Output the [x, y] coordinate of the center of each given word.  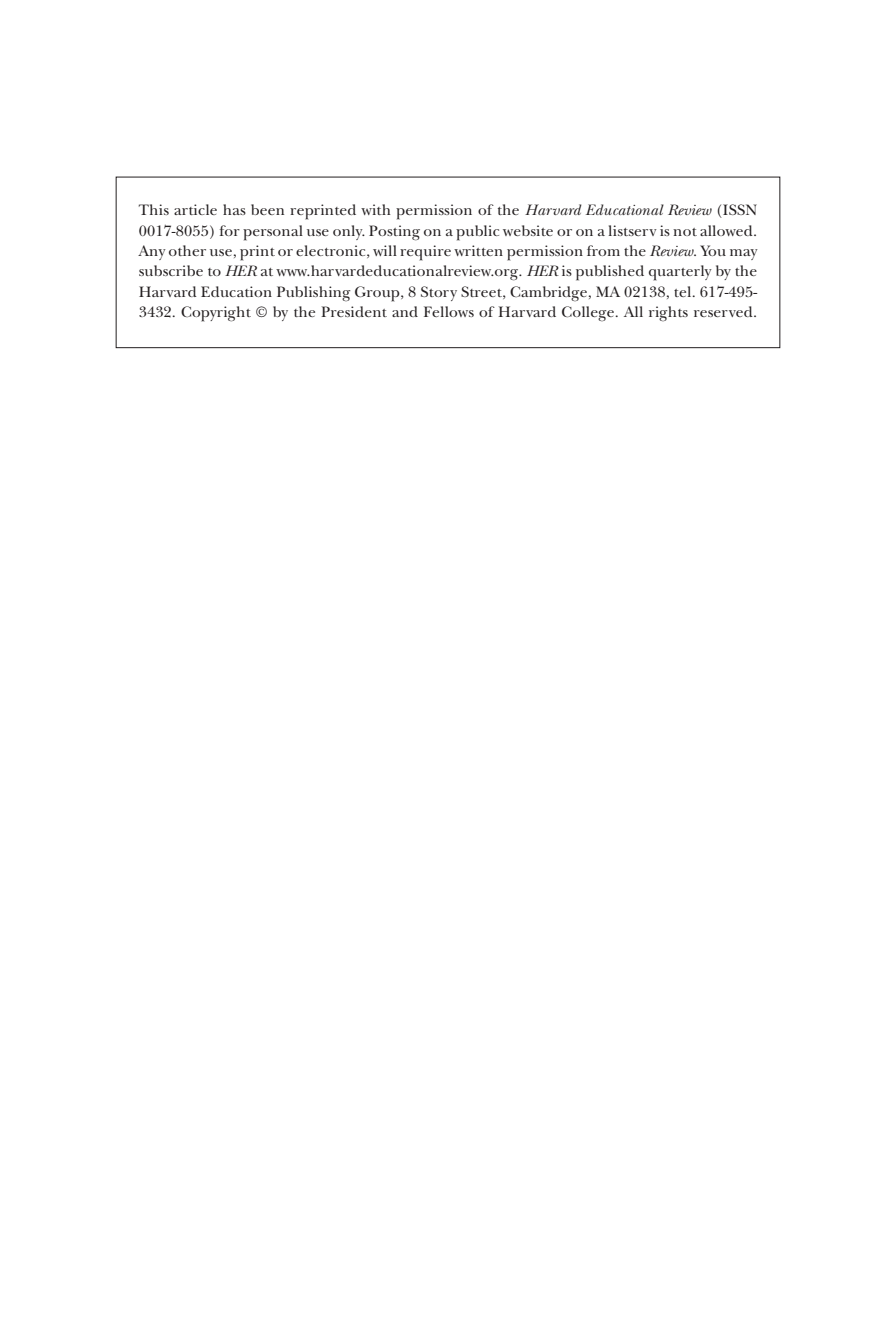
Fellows [449, 311]
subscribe [171, 270]
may [744, 254]
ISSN [739, 211]
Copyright [216, 314]
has [234, 209]
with [375, 209]
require [425, 253]
